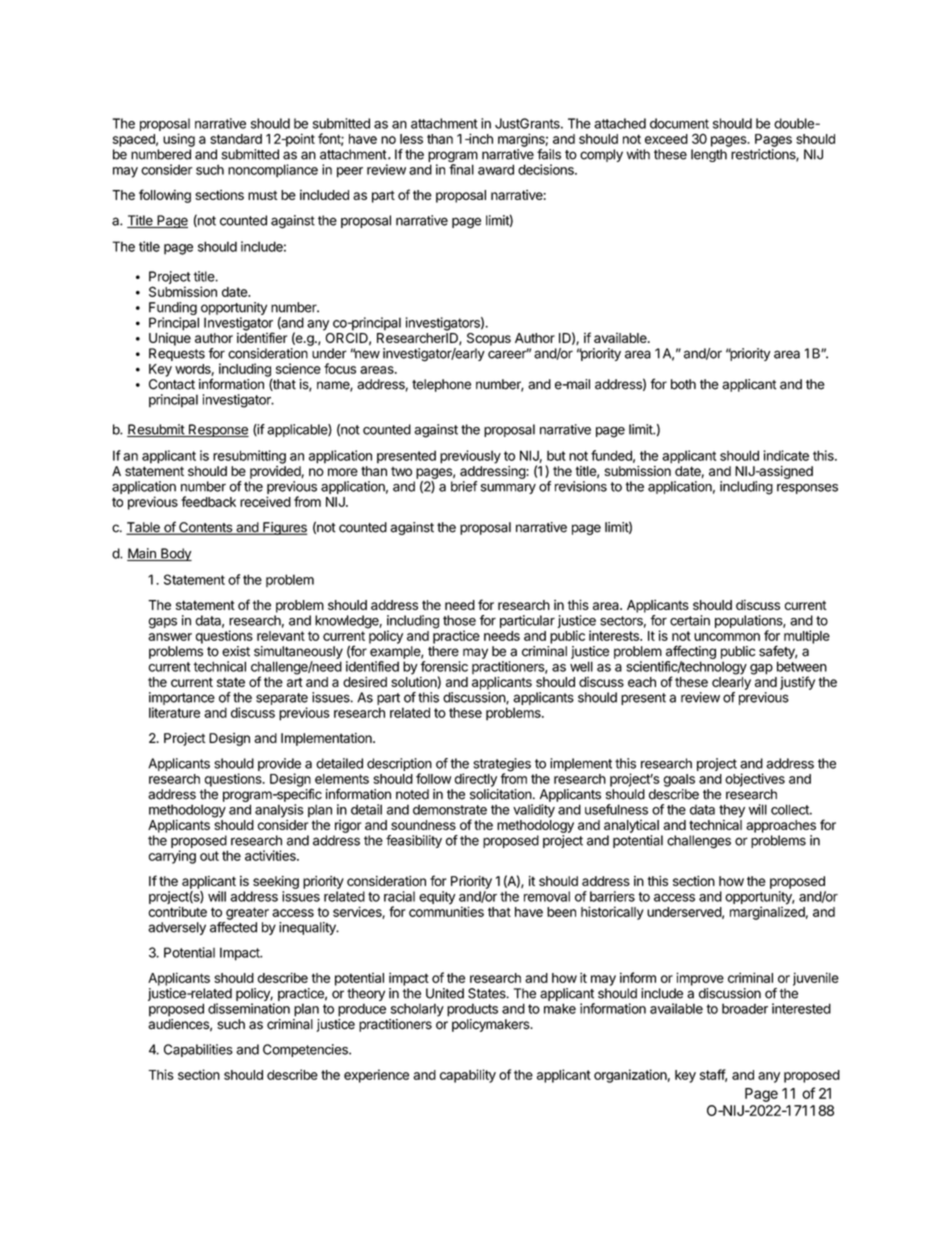 This page has width=952, height=1233. I want to click on Capabilities, so click(198, 1050).
